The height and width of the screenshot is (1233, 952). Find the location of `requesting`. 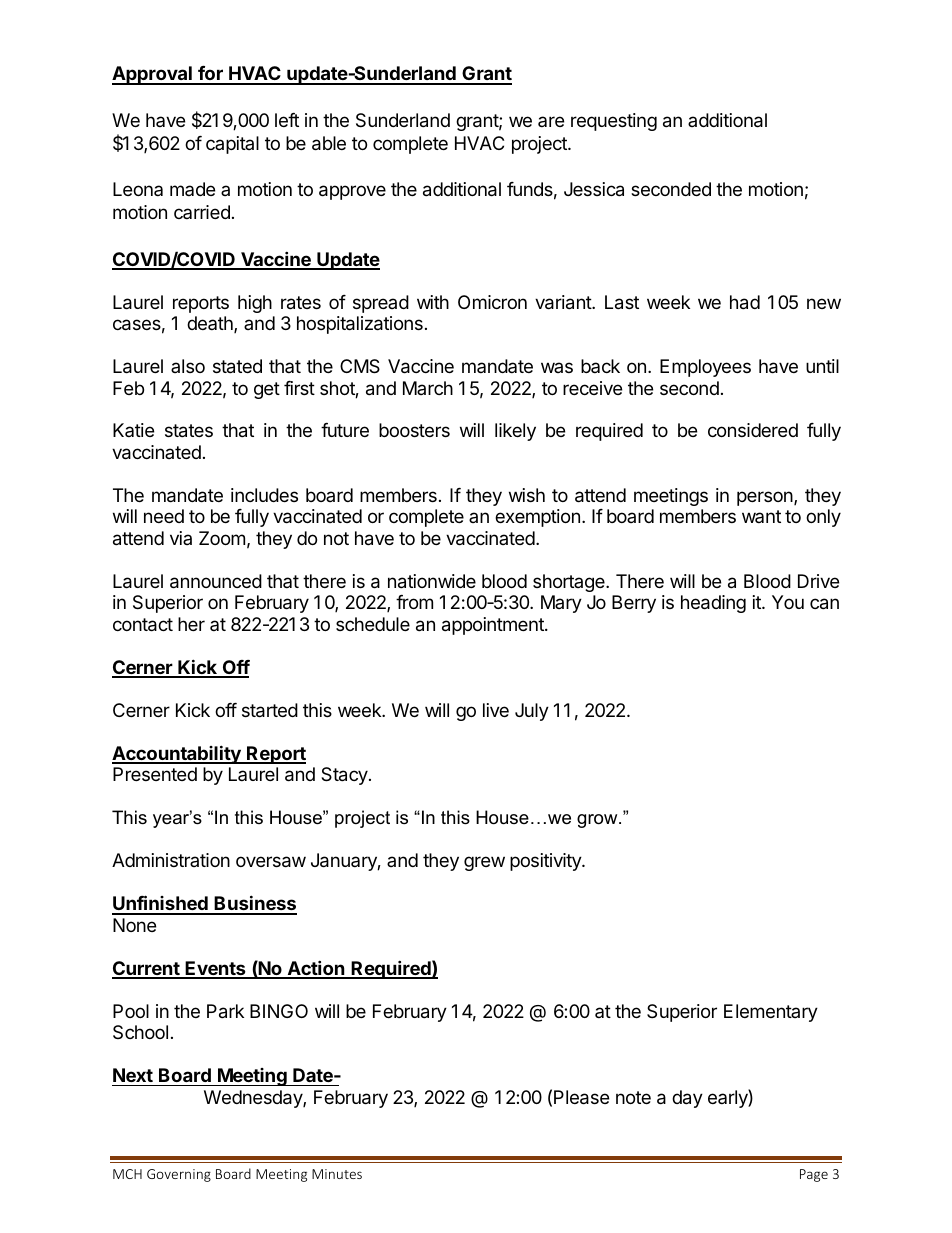

requesting is located at coordinates (614, 122).
